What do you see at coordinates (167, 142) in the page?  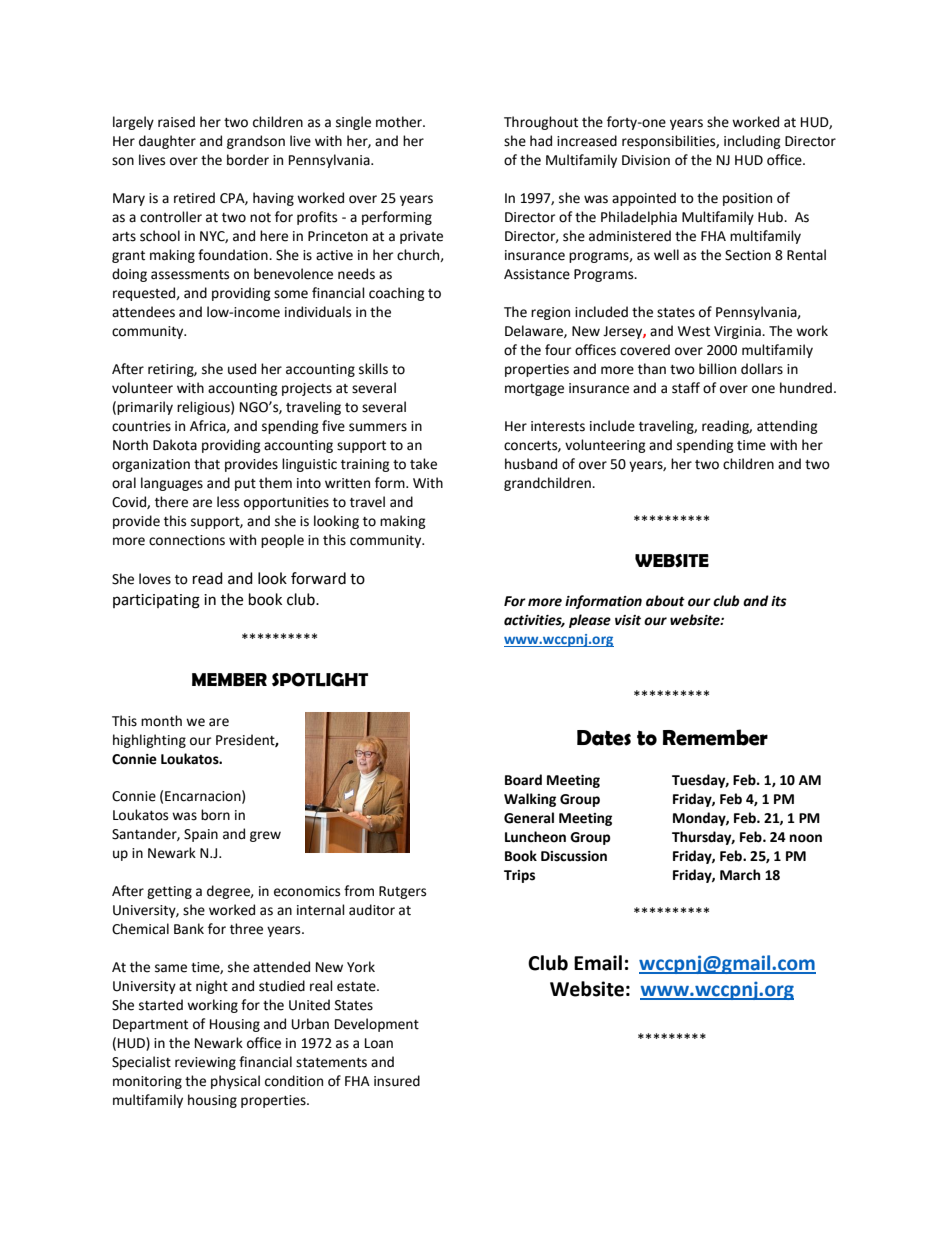 I see `daughter` at bounding box center [167, 142].
